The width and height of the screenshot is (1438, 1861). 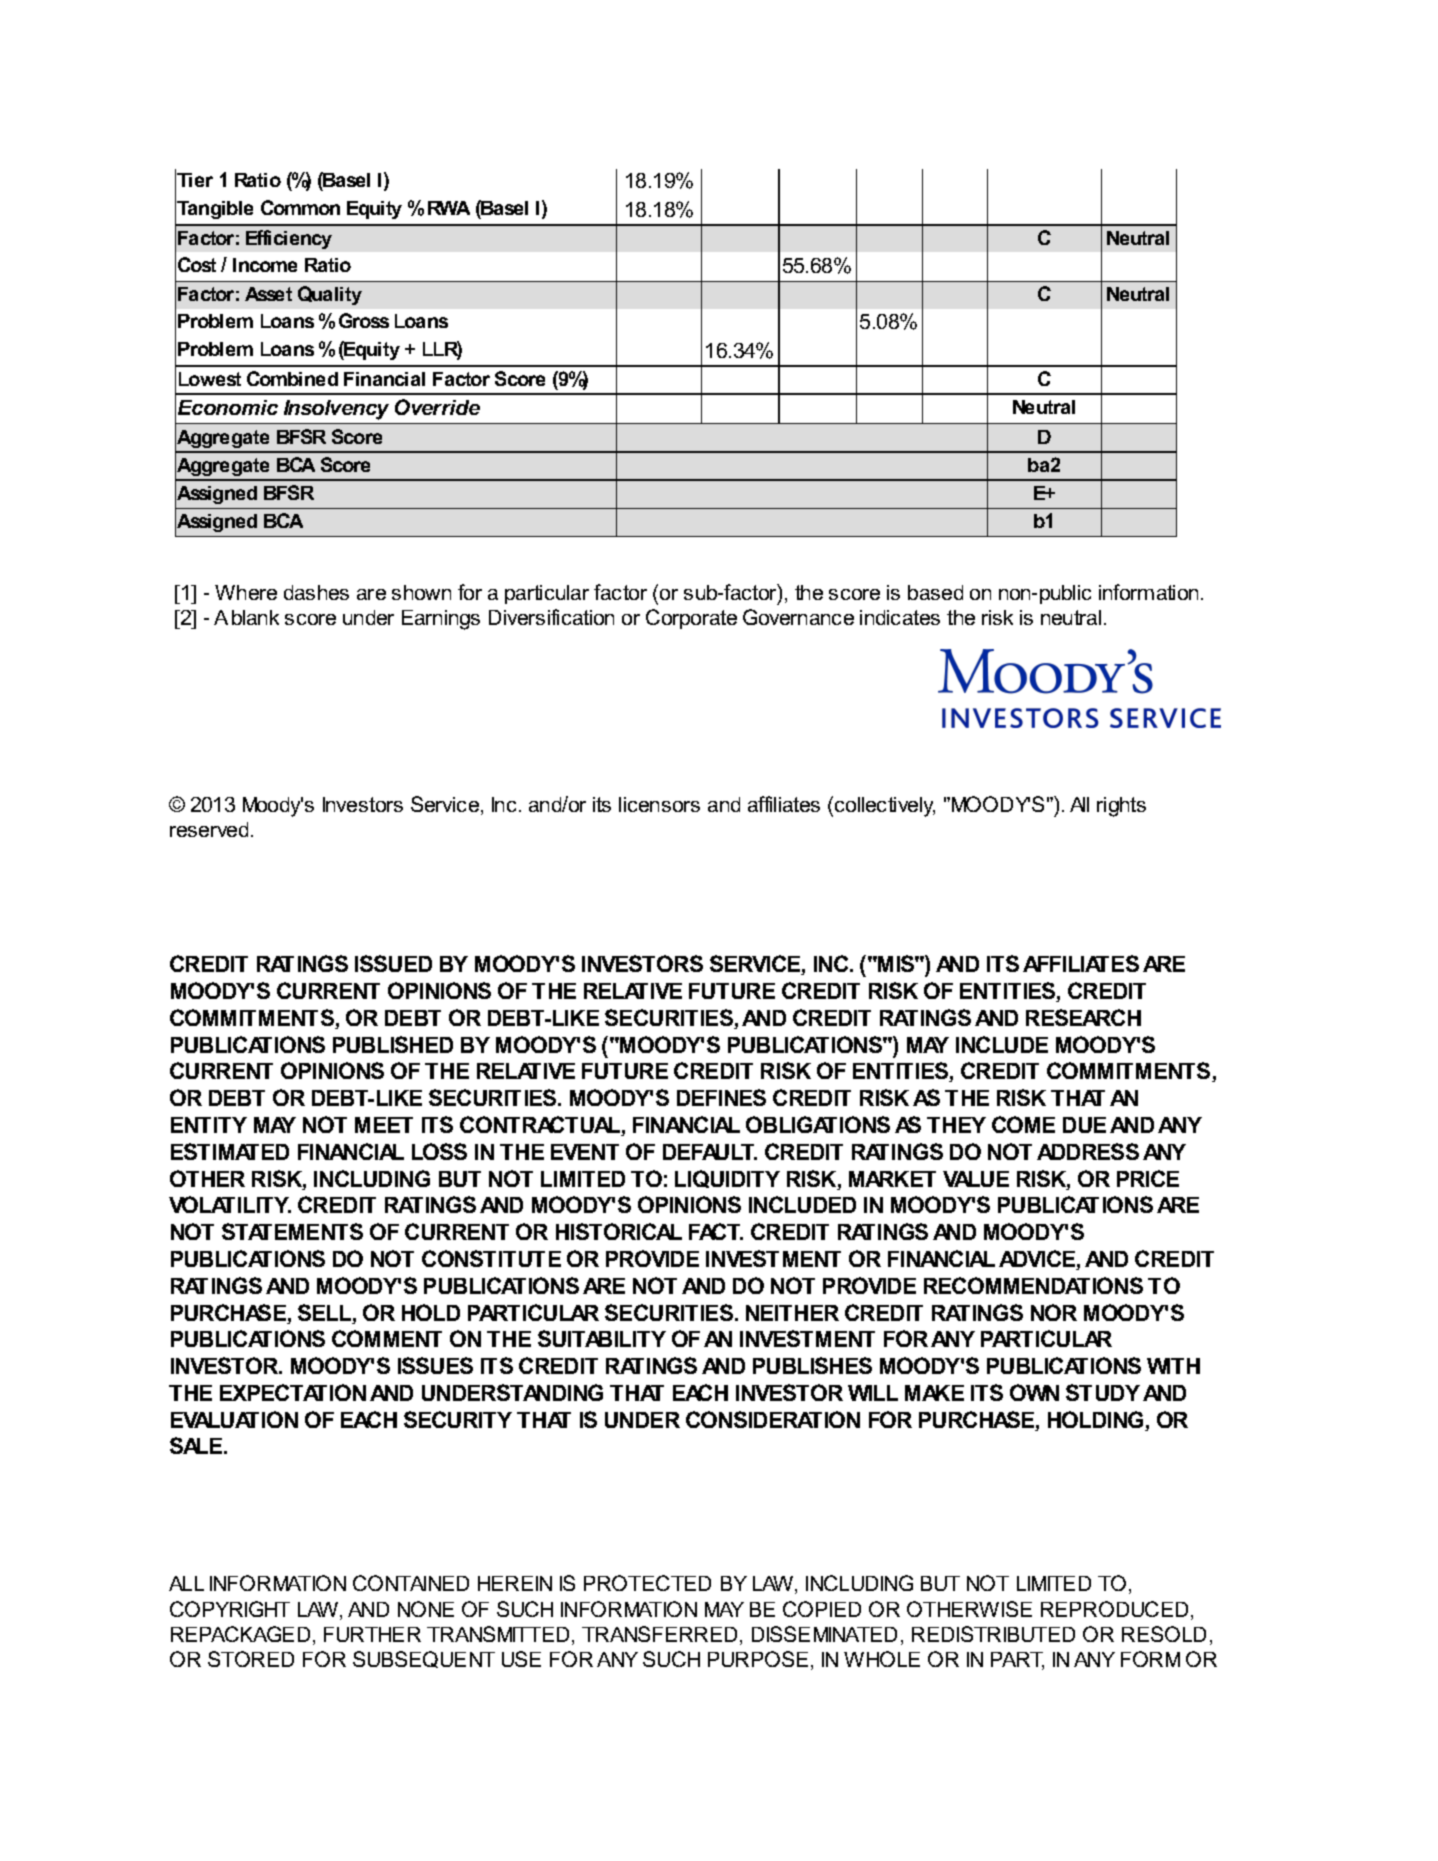 What do you see at coordinates (437, 407) in the screenshot?
I see `Override` at bounding box center [437, 407].
